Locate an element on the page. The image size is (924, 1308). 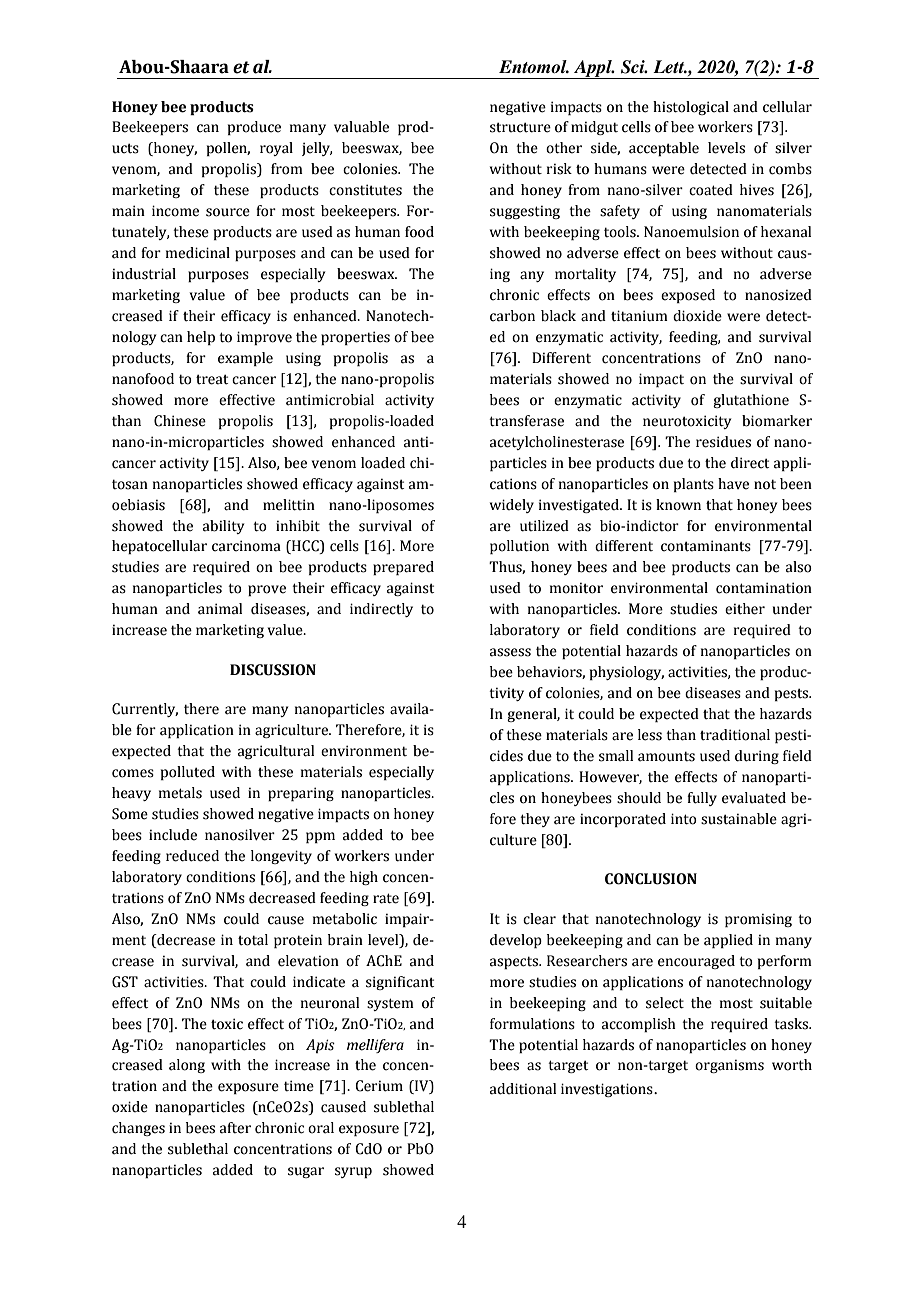
widely is located at coordinates (512, 506).
